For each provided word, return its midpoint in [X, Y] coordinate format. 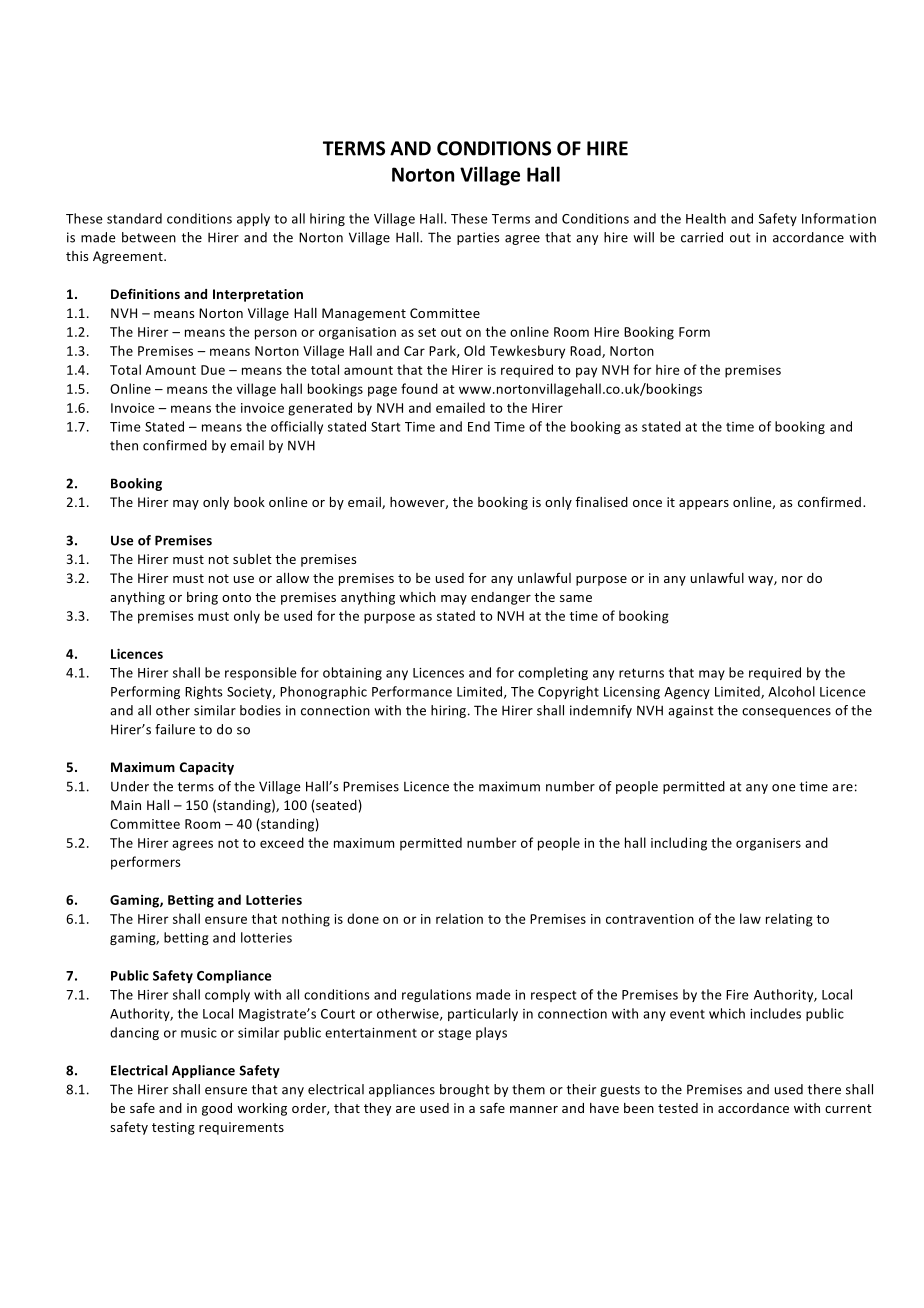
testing [173, 1128]
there [824, 1089]
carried [702, 237]
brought [465, 1090]
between [149, 237]
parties [478, 238]
